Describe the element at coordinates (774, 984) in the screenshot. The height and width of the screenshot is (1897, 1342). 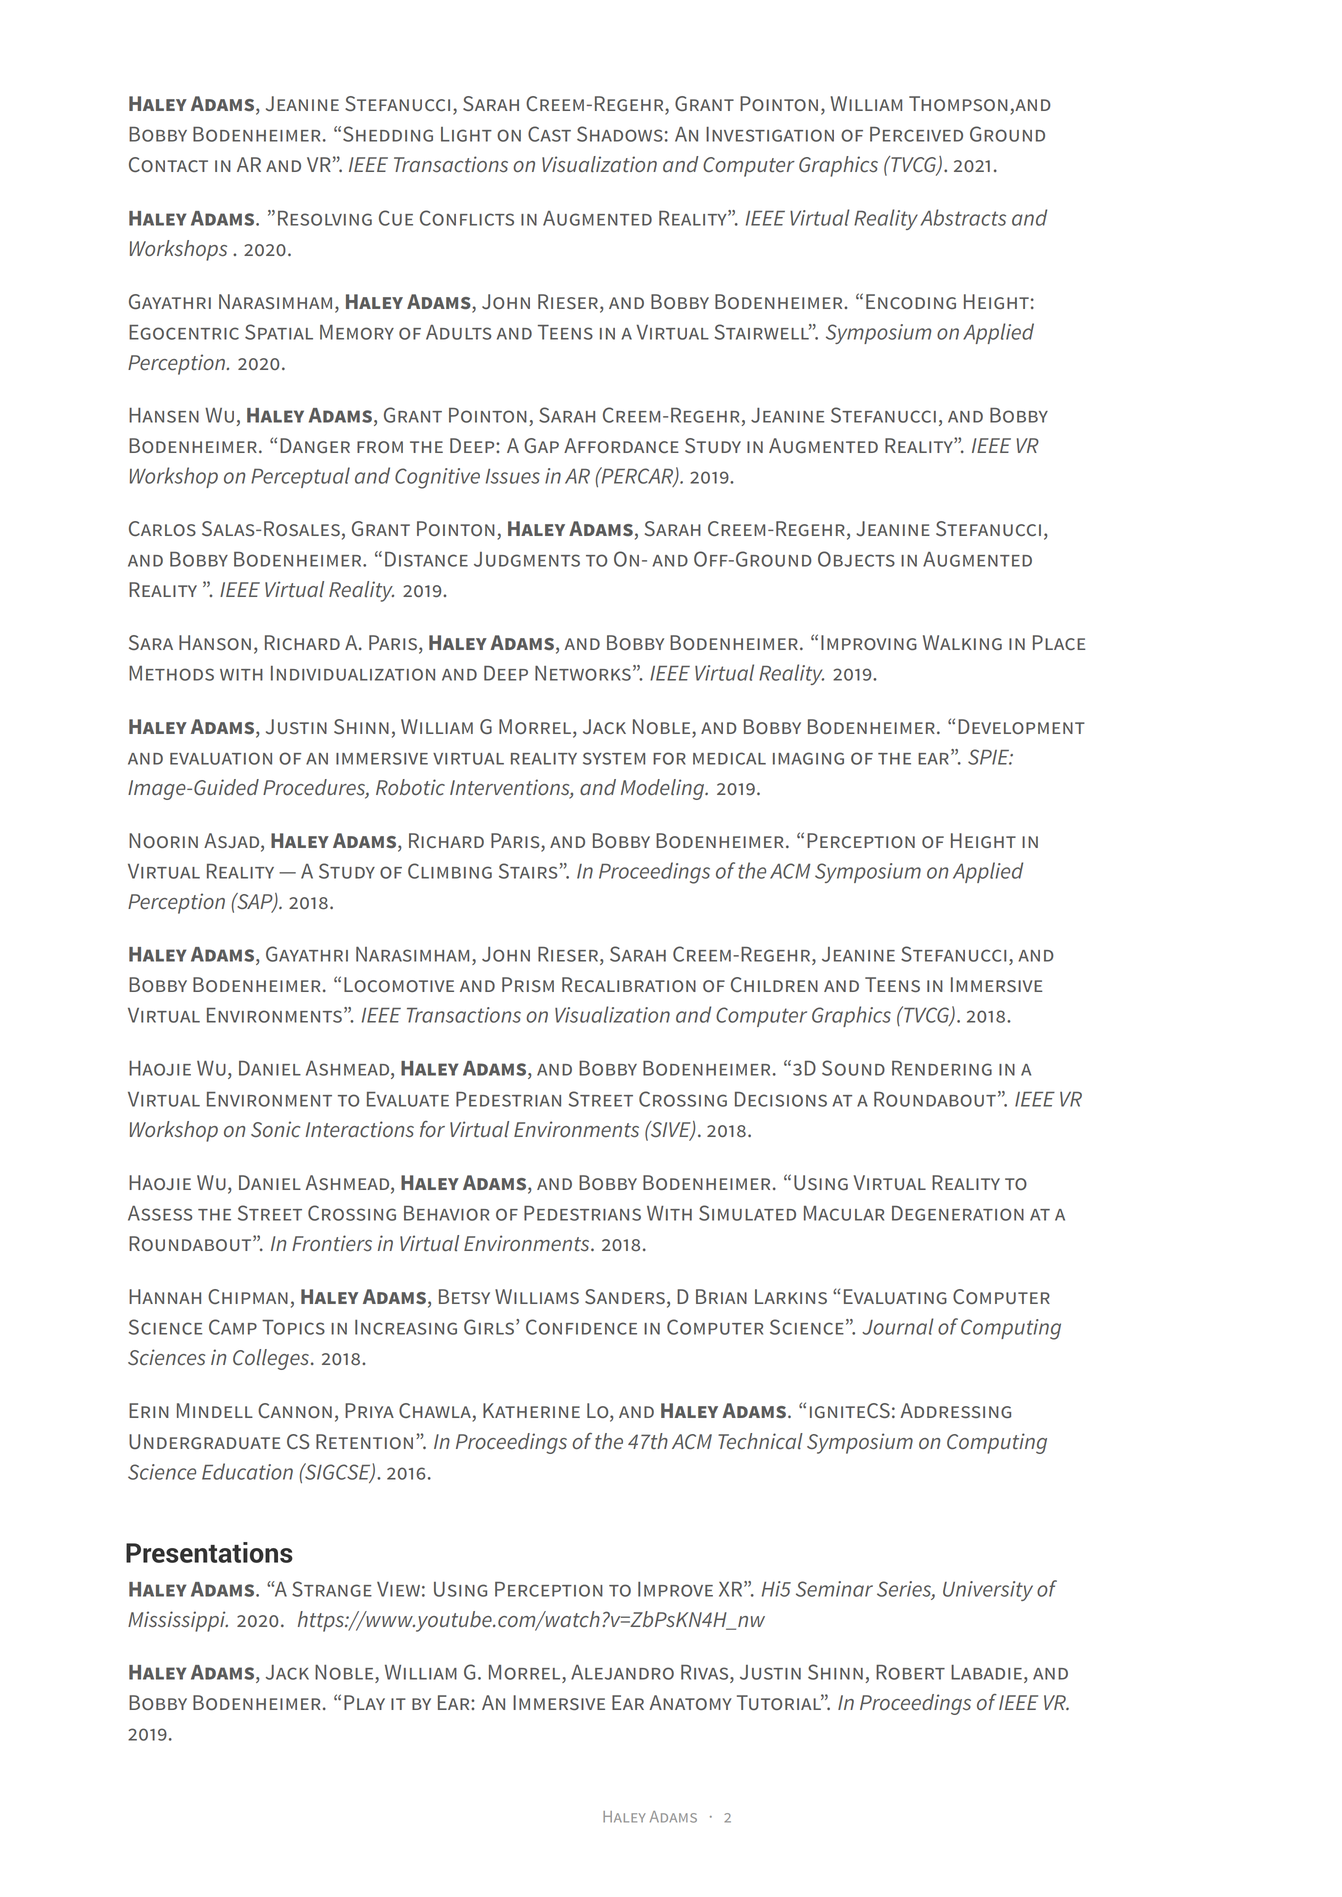
I see `CHILDREN` at that location.
